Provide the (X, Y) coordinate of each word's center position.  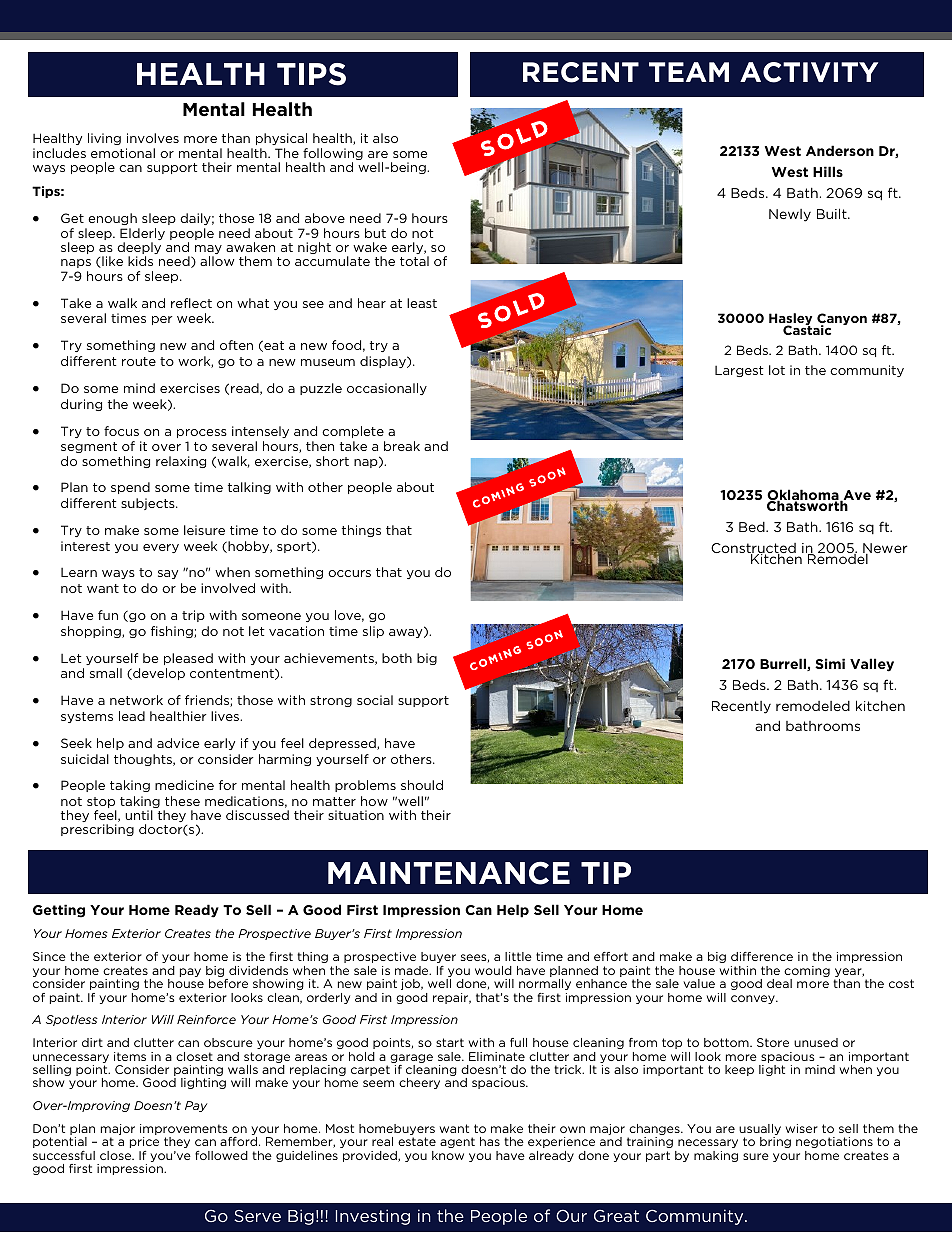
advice (178, 743)
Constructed (753, 549)
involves (153, 138)
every (161, 548)
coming (807, 973)
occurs (349, 573)
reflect (191, 303)
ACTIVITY (809, 72)
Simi (830, 663)
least (422, 303)
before (228, 983)
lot (777, 370)
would (493, 970)
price (144, 1142)
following (333, 155)
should (422, 785)
